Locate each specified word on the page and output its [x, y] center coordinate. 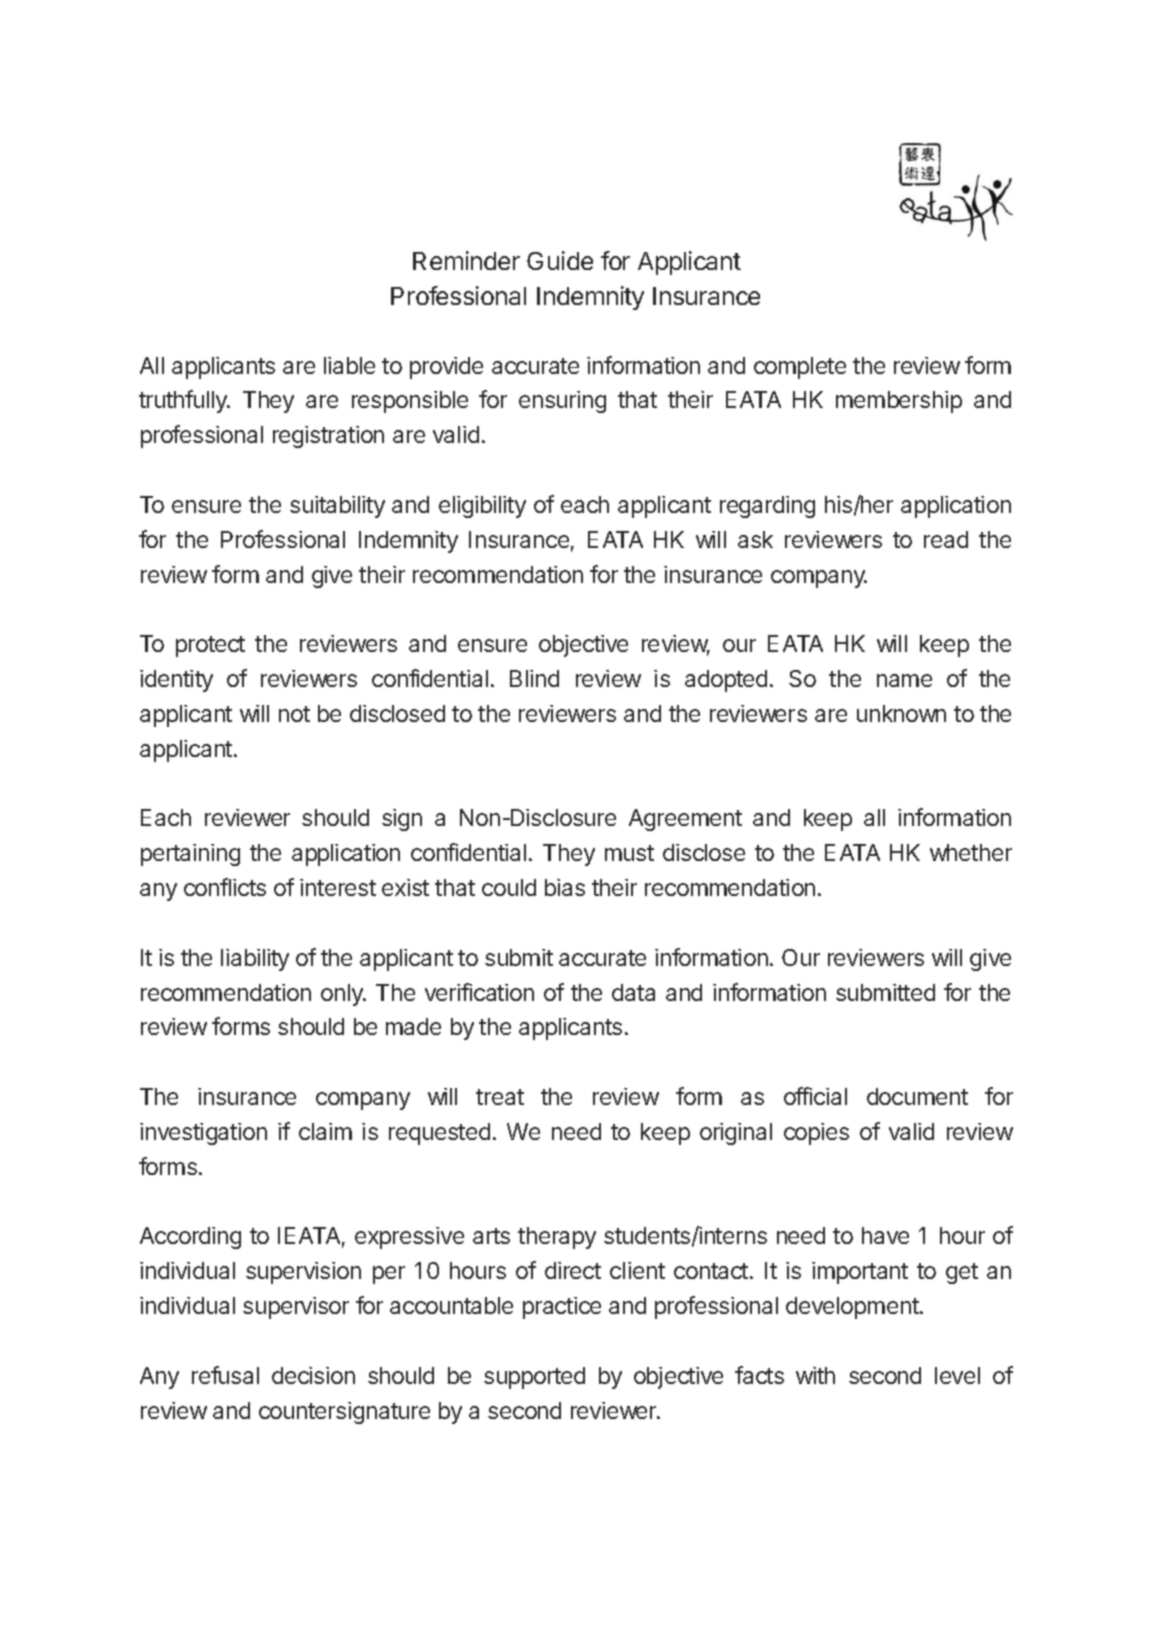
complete [800, 368]
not [294, 714]
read [946, 539]
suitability [337, 507]
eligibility [482, 507]
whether [971, 852]
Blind [534, 678]
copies [816, 1134]
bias [565, 887]
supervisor [296, 1308]
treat [500, 1097]
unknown [901, 713]
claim [325, 1131]
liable [349, 365]
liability [255, 960]
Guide [560, 260]
